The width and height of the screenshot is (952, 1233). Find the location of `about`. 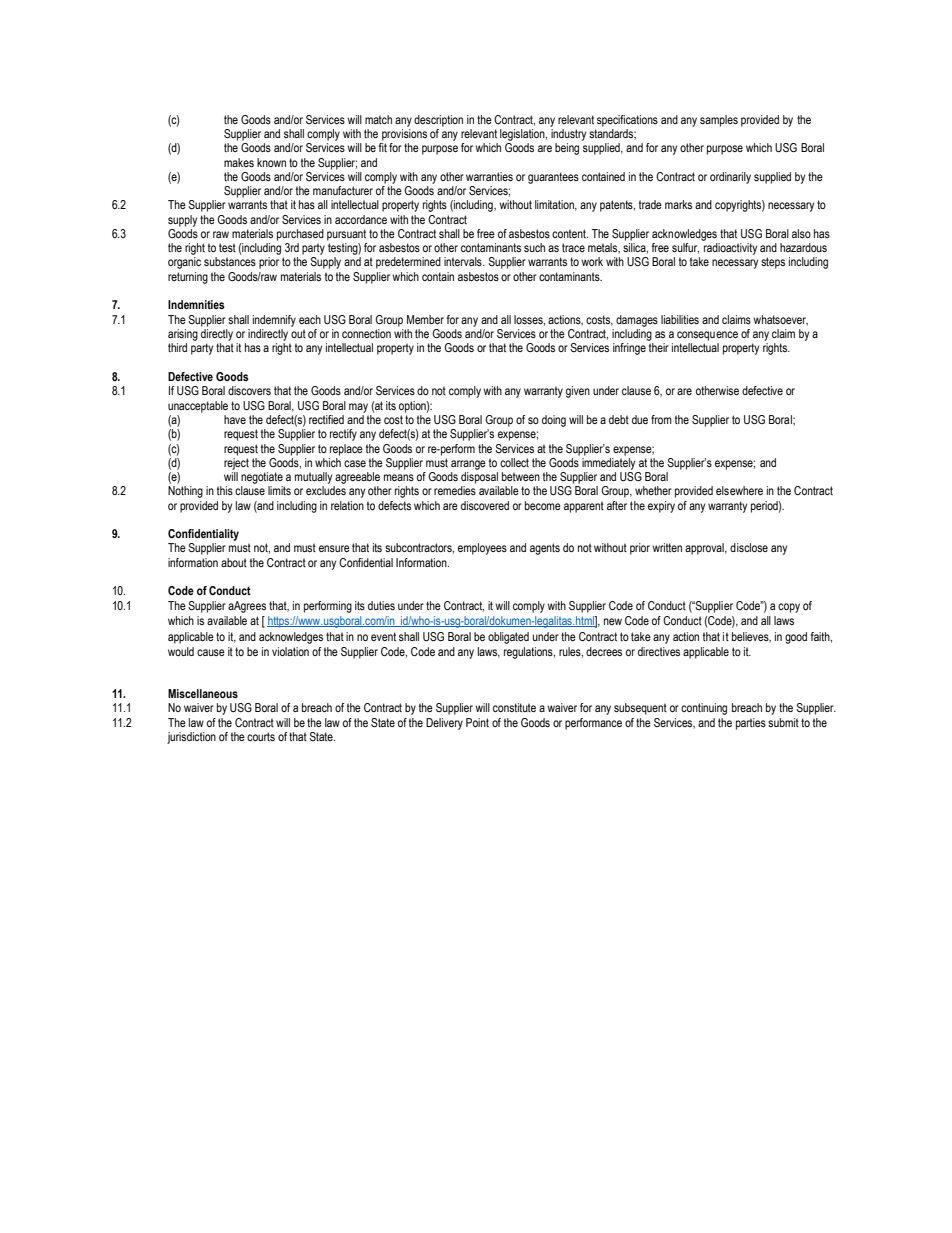

about is located at coordinates (234, 562).
